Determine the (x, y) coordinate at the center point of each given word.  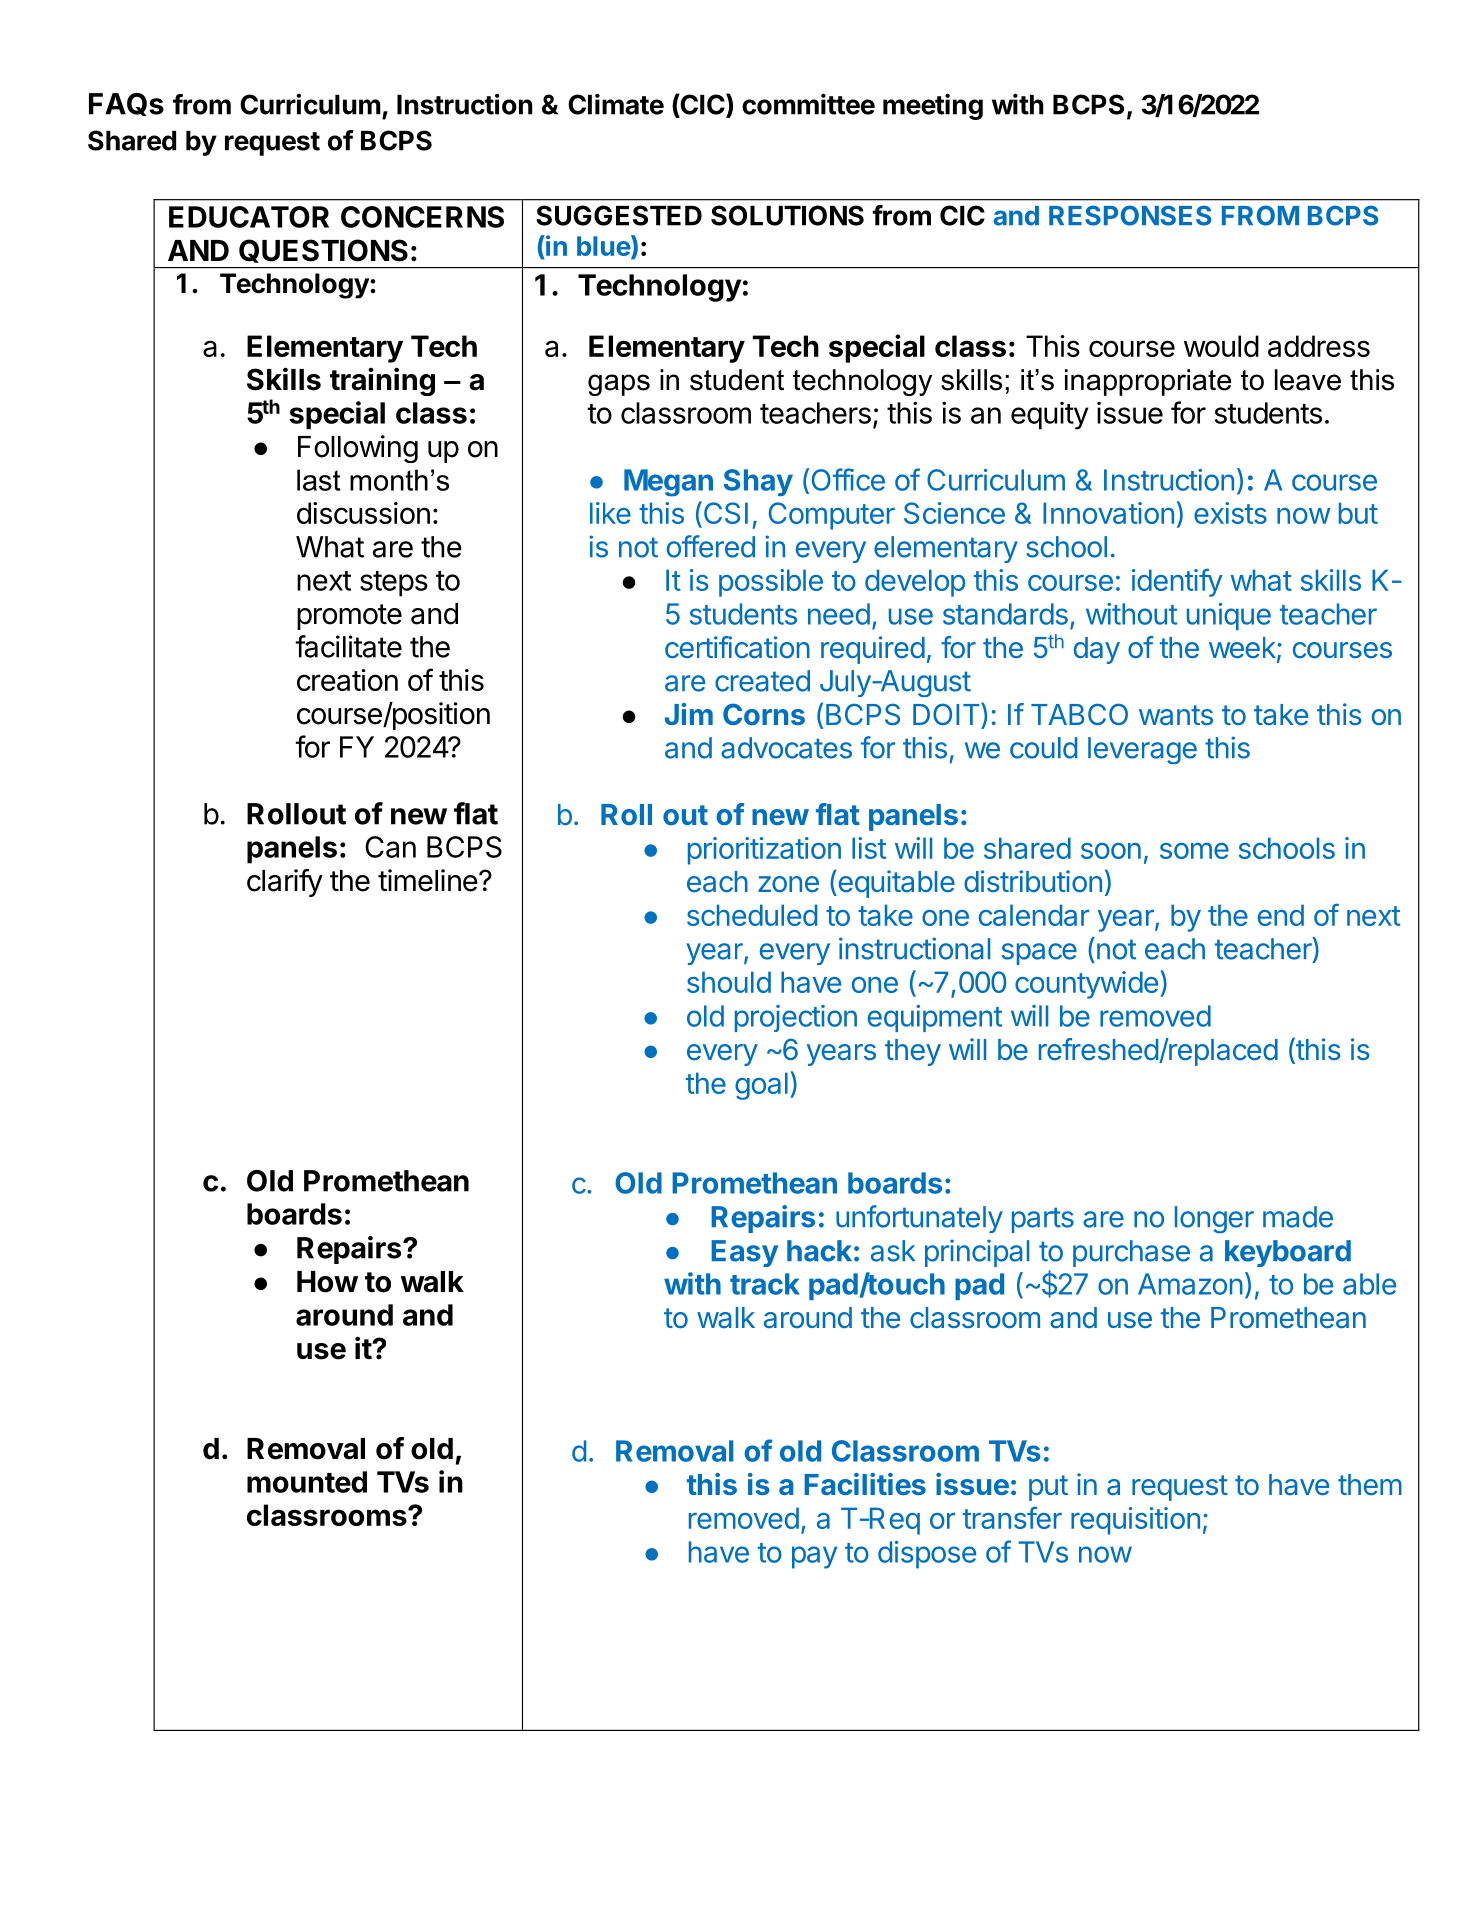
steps (394, 584)
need (839, 614)
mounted (307, 1482)
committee (808, 104)
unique (1229, 616)
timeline (428, 880)
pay (814, 1557)
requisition (1135, 1521)
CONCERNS (422, 217)
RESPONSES (1130, 215)
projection (796, 1018)
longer (1214, 1219)
